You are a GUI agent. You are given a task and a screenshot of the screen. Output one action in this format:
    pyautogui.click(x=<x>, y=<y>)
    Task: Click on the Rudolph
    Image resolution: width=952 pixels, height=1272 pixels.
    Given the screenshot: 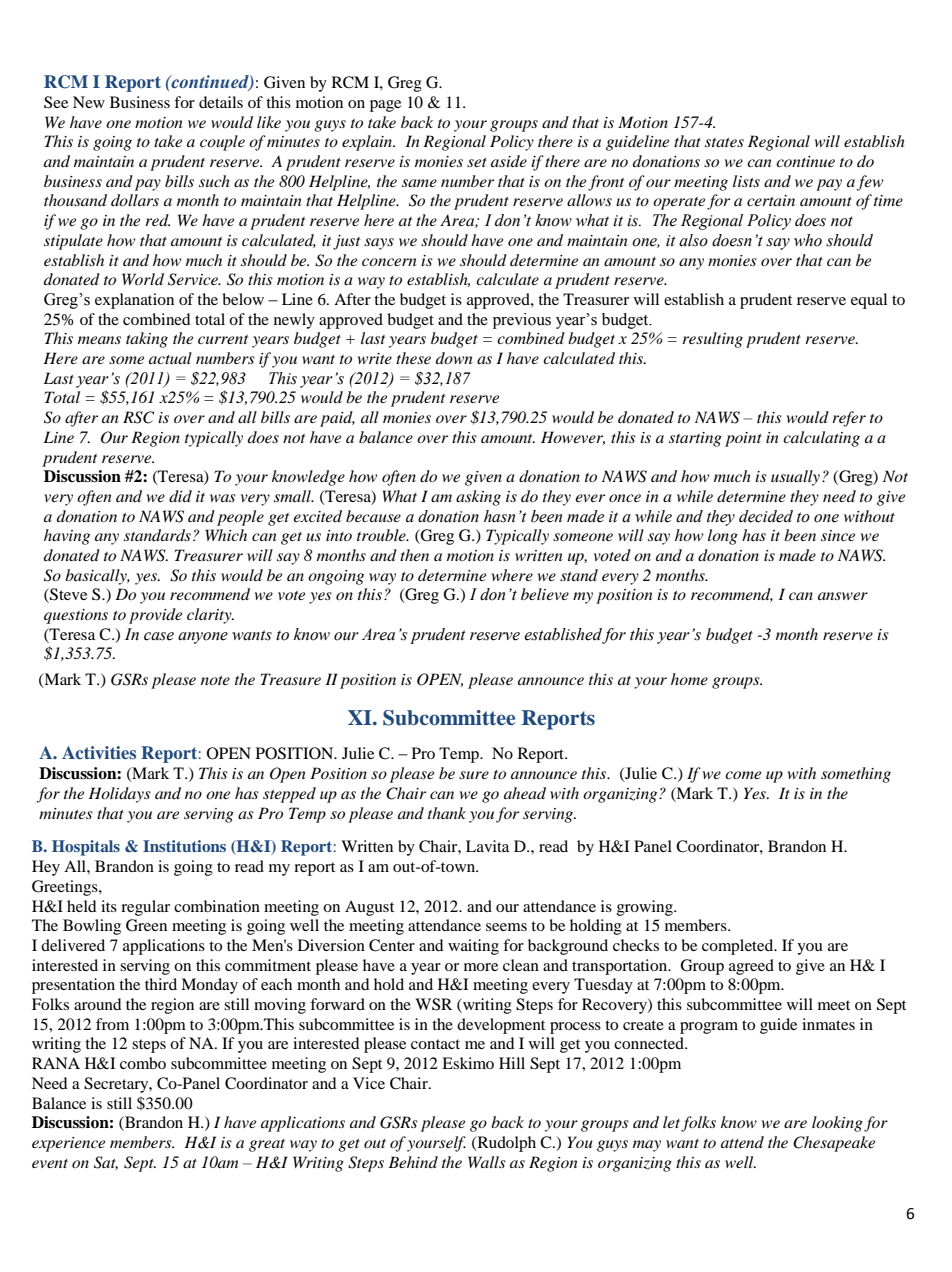 What is the action you would take?
    pyautogui.click(x=505, y=1144)
